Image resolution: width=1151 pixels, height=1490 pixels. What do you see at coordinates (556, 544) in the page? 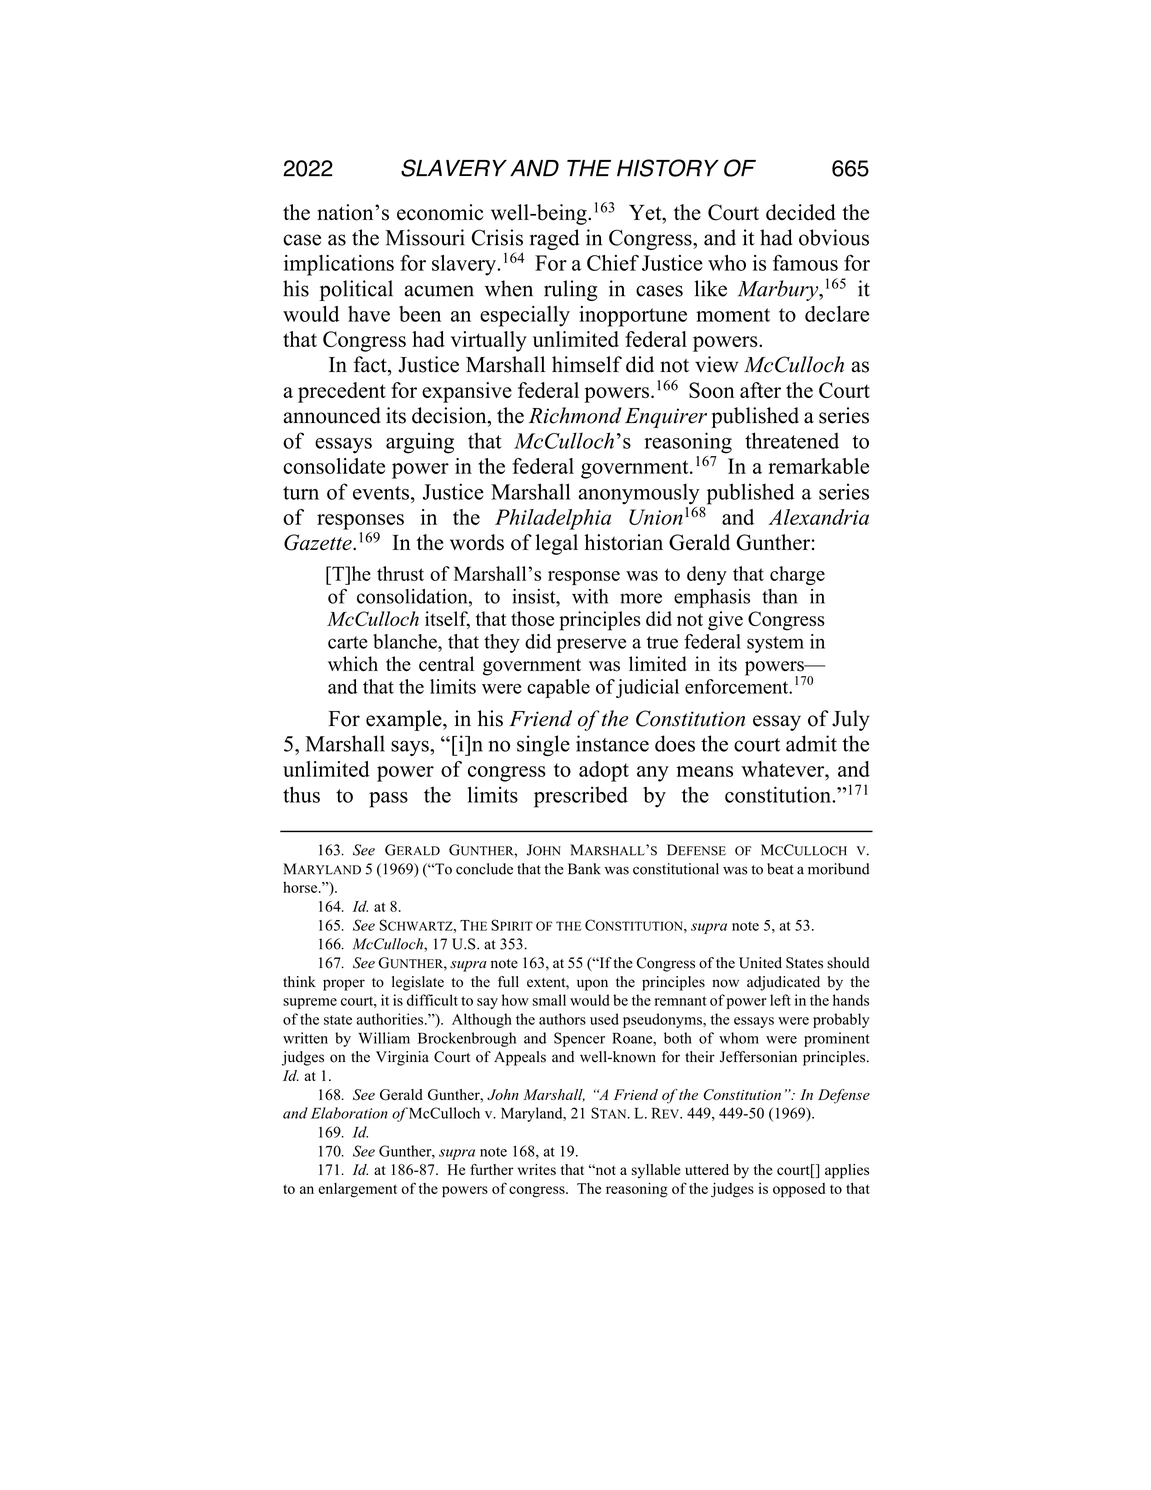
I see `legal` at bounding box center [556, 544].
